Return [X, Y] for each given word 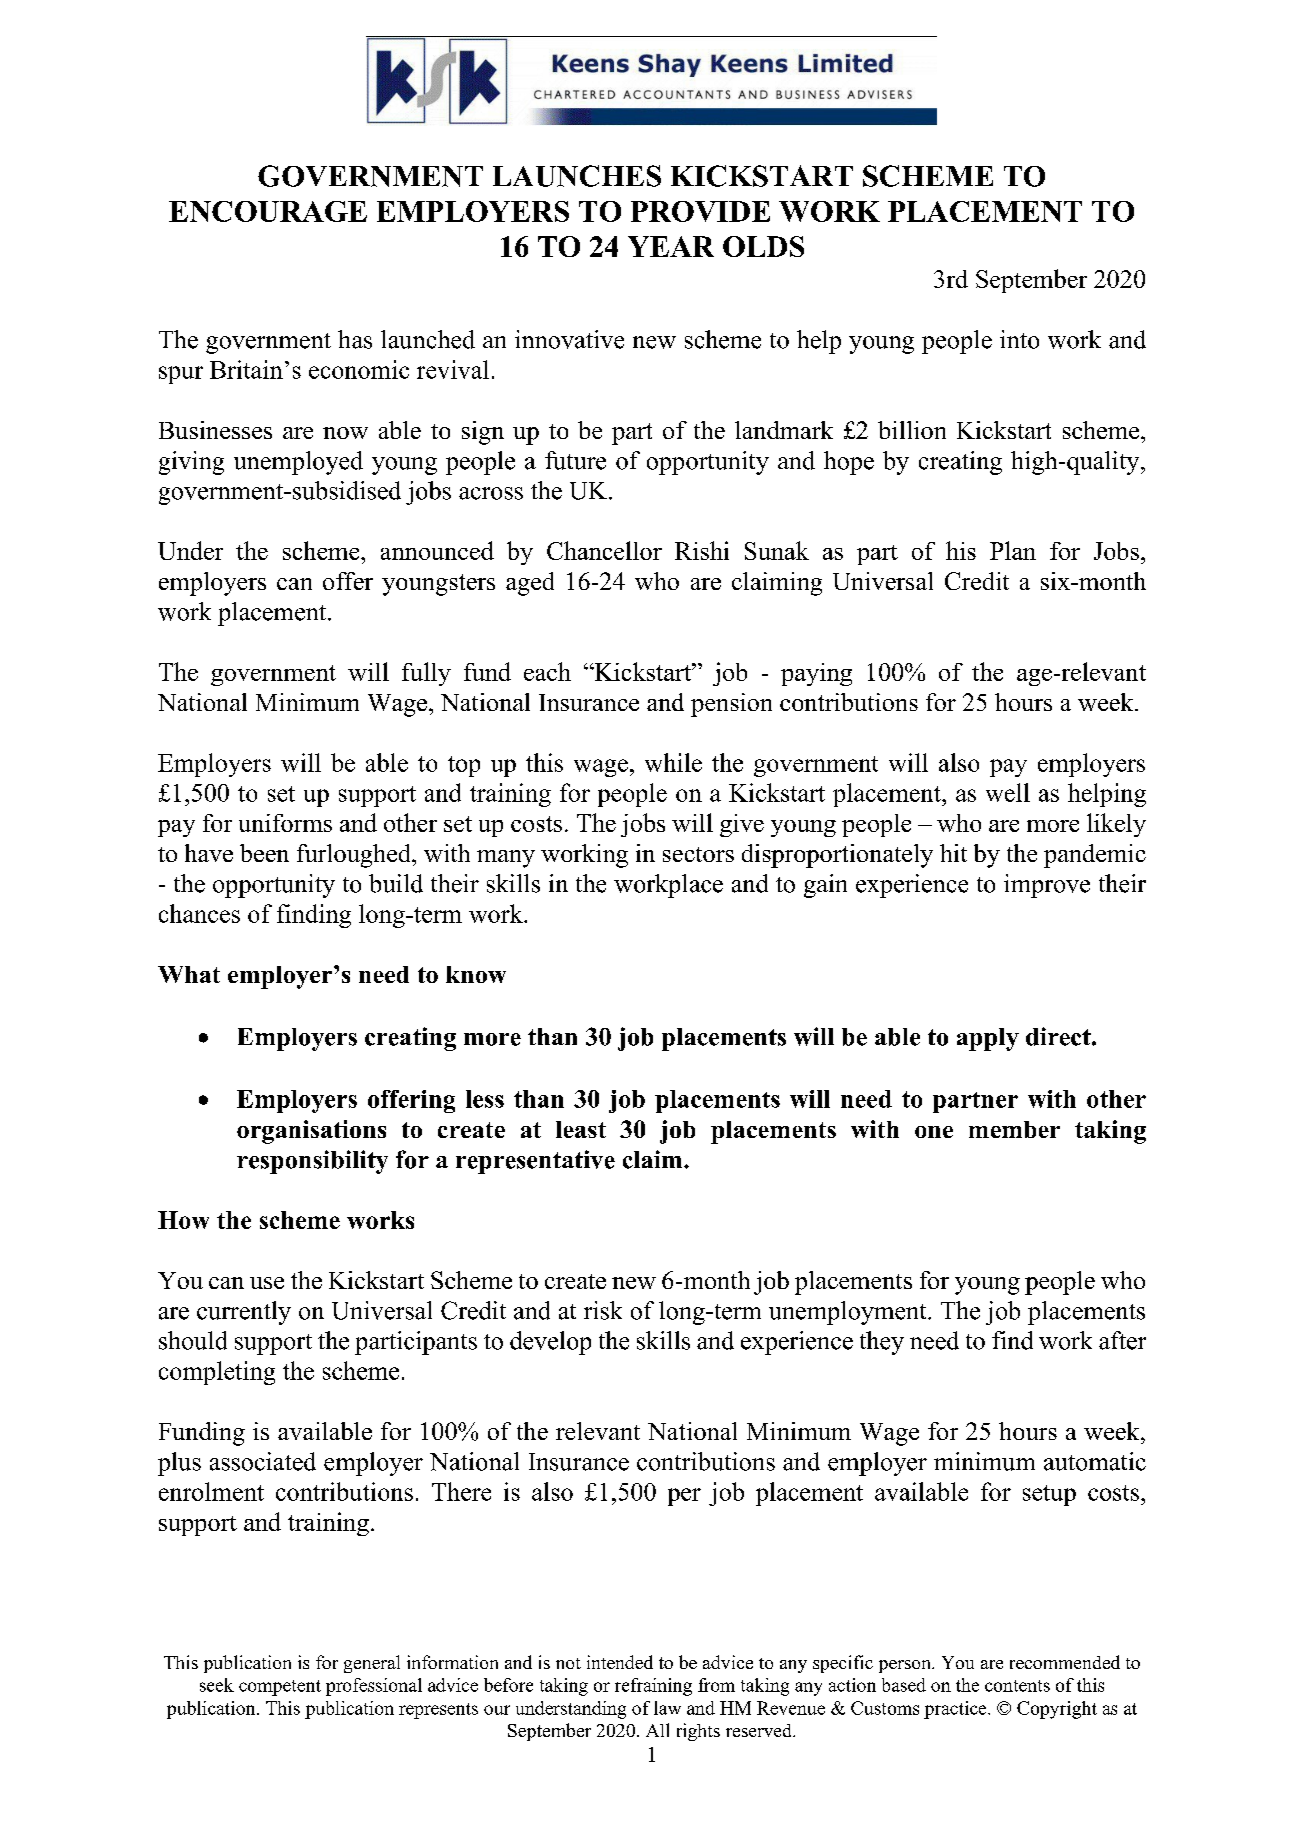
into [1019, 339]
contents [1017, 1686]
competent [280, 1688]
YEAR [671, 246]
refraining [653, 1687]
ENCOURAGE [268, 211]
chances [199, 913]
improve [1047, 886]
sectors [698, 854]
